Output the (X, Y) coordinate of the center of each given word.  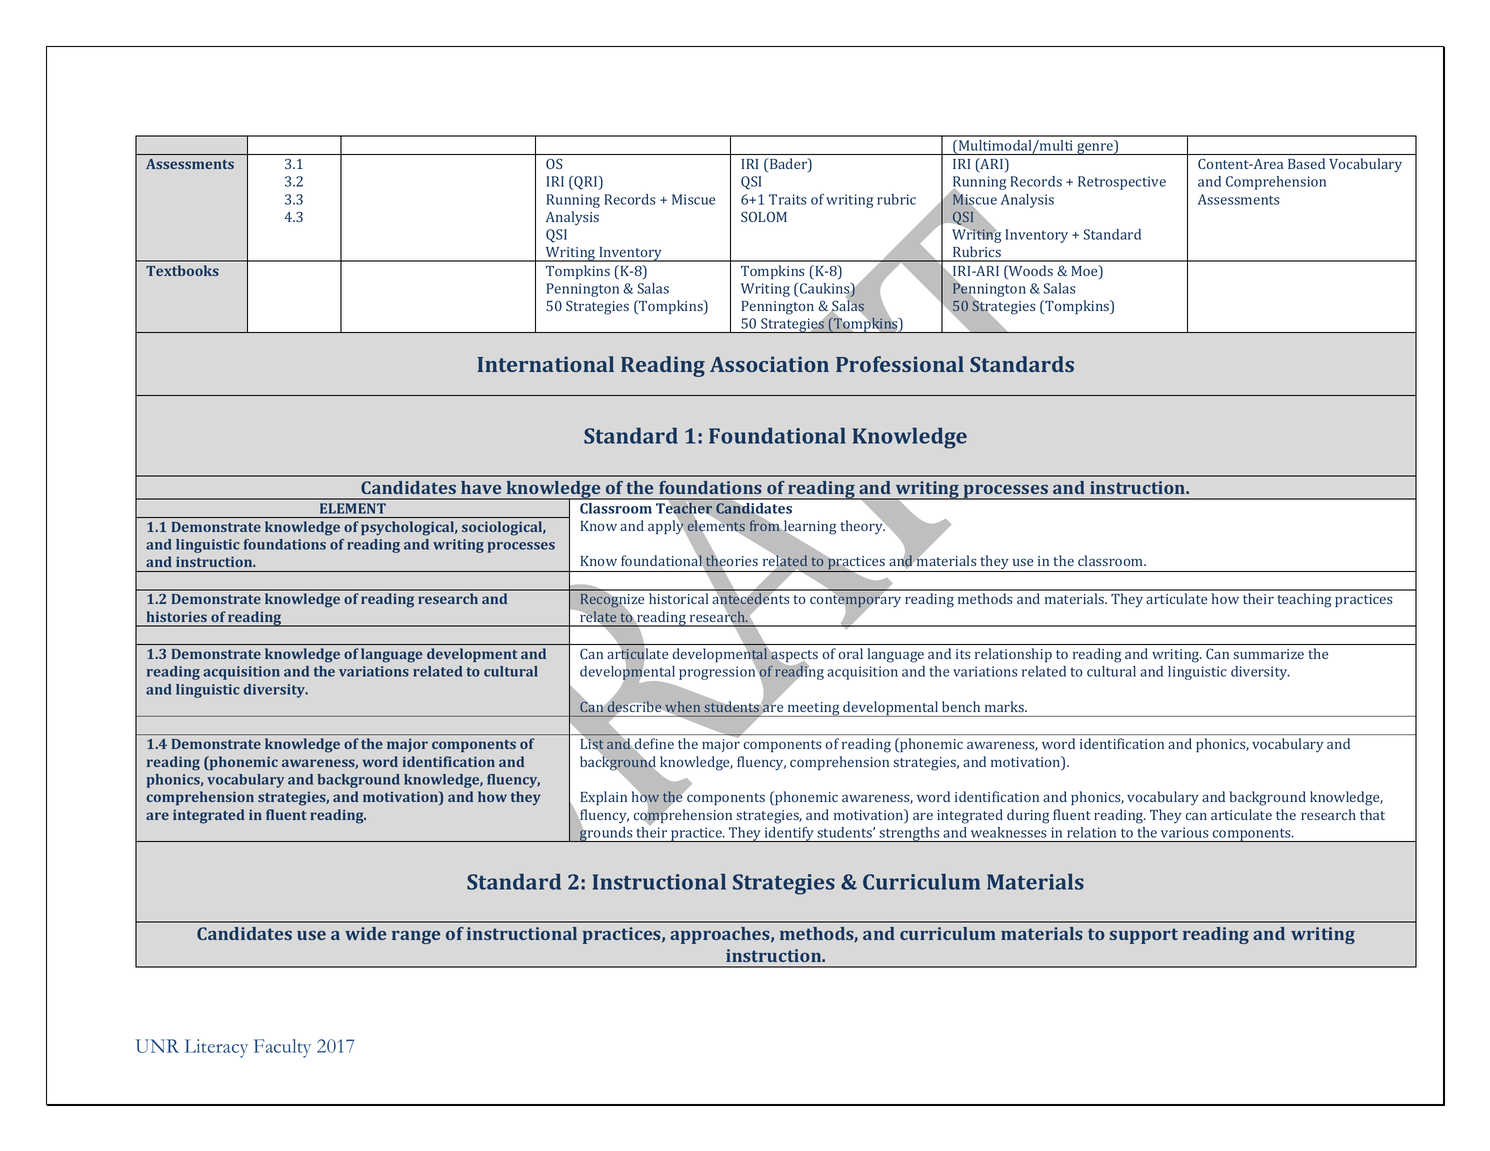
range (416, 937)
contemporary (855, 601)
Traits (788, 199)
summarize (1268, 654)
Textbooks (182, 270)
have (481, 487)
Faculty (282, 1048)
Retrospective (1122, 183)
